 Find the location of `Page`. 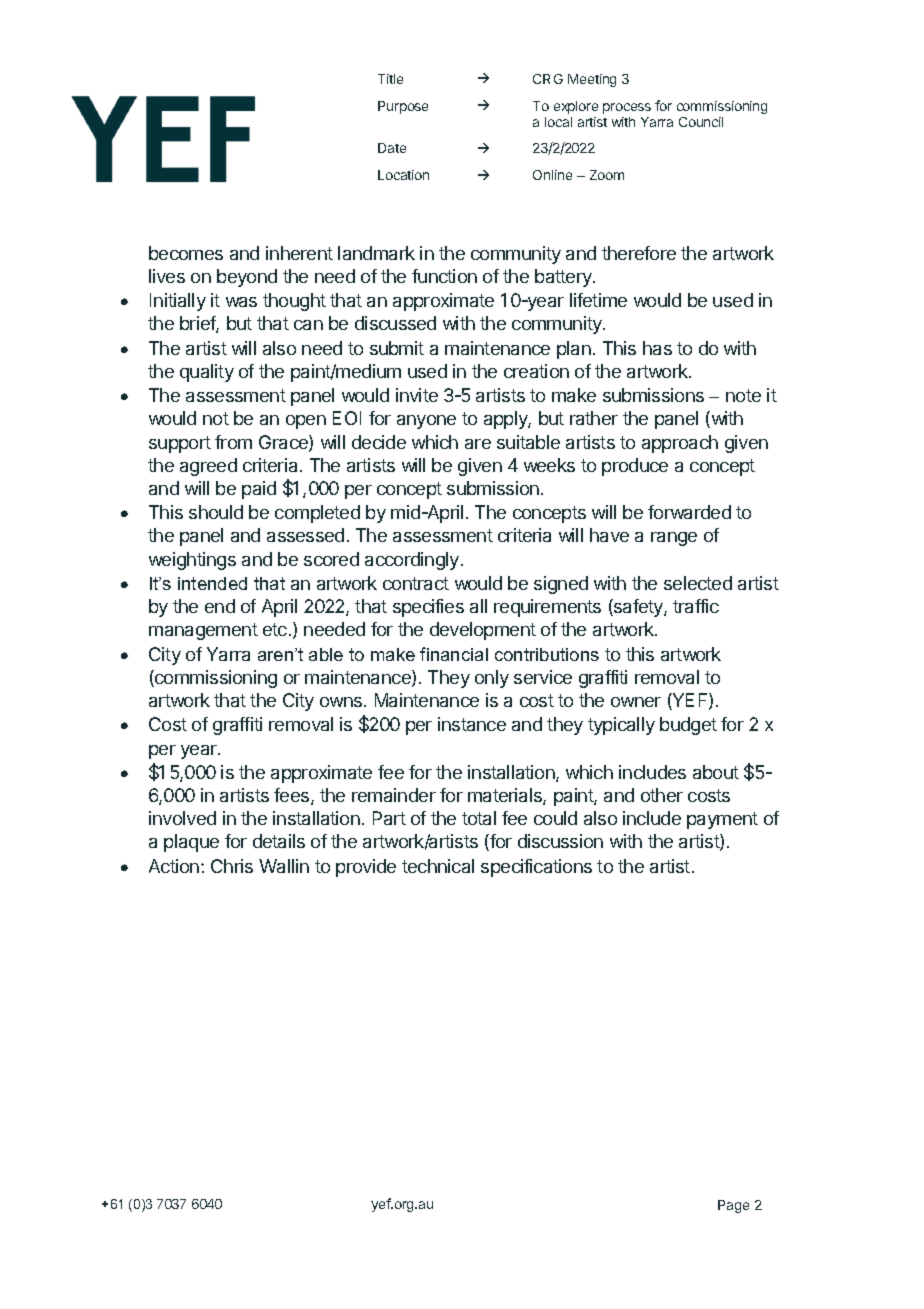

Page is located at coordinates (733, 1206).
